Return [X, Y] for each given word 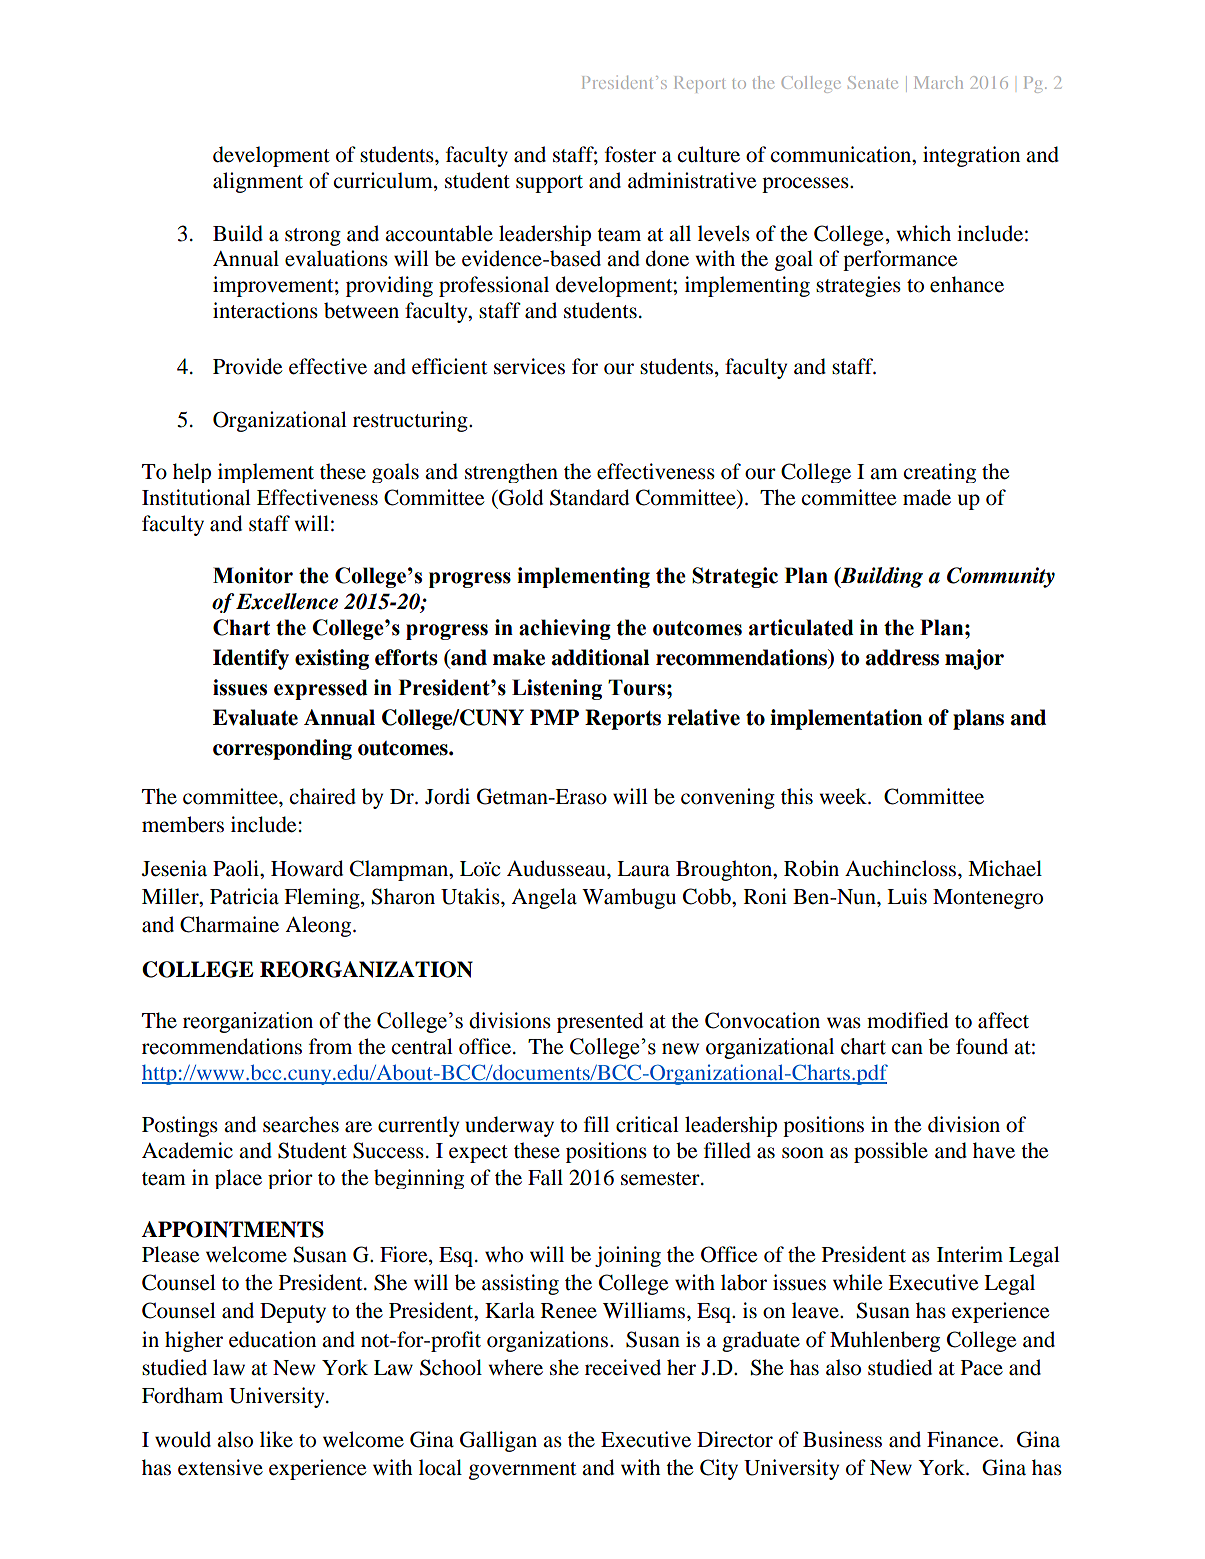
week [844, 796]
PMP [554, 717]
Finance [964, 1439]
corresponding [282, 749]
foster [630, 154]
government [522, 1471]
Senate [873, 82]
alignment [258, 182]
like [276, 1439]
